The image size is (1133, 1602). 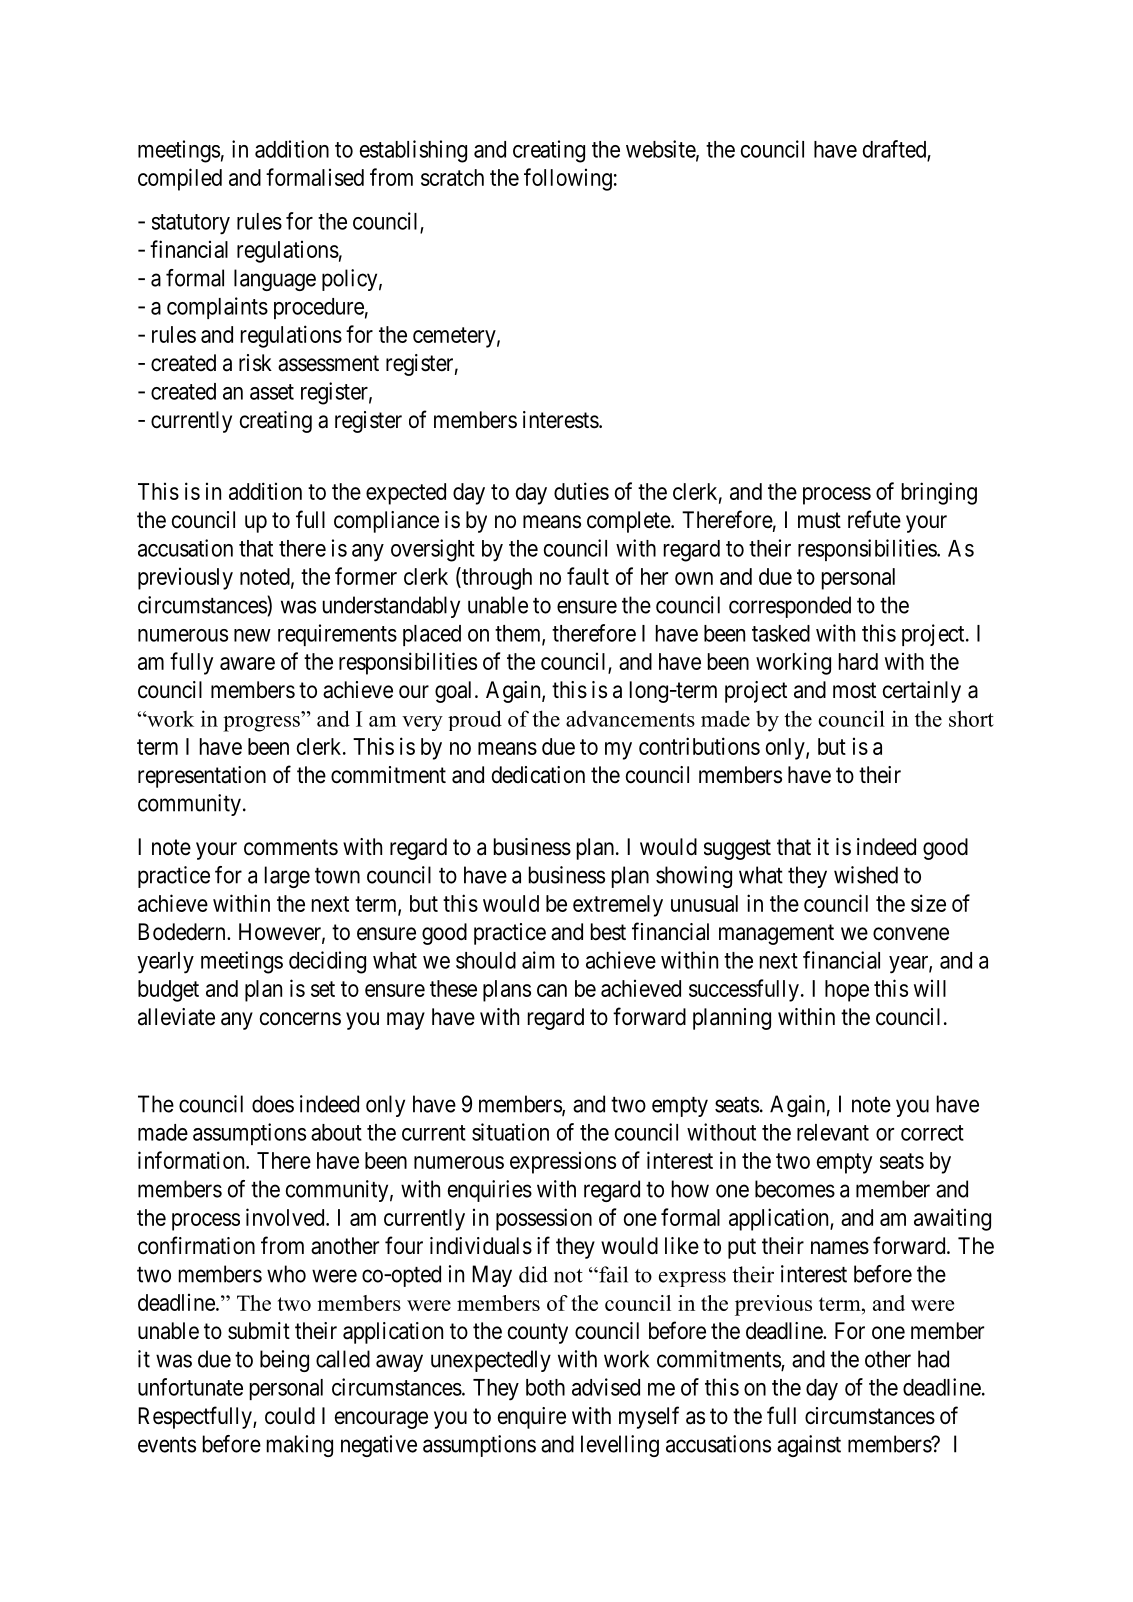 I want to click on fault, so click(x=588, y=576).
